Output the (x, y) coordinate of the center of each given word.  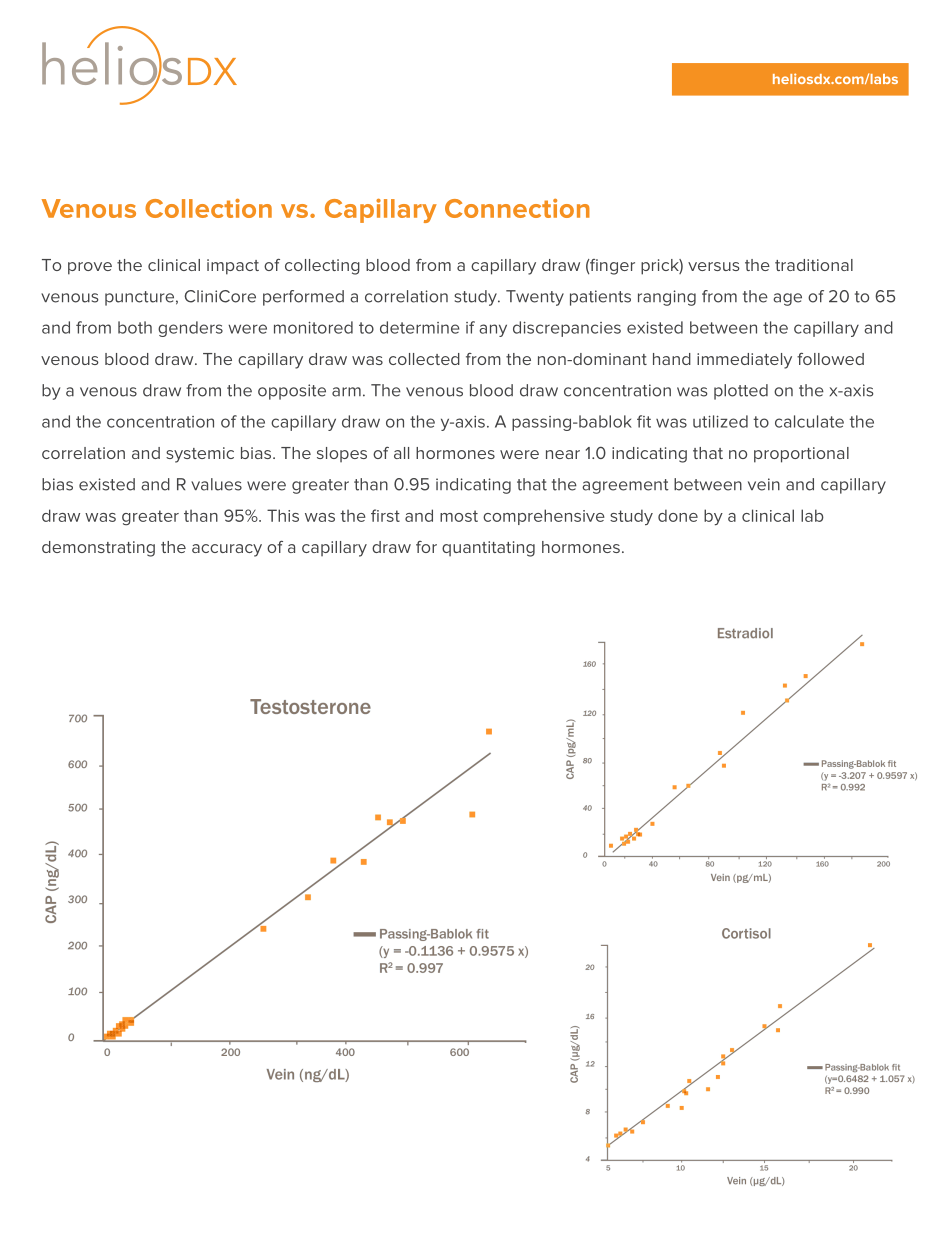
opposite (292, 392)
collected (424, 359)
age (787, 299)
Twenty (535, 298)
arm (346, 392)
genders (190, 329)
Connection (517, 208)
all (401, 453)
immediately (744, 361)
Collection (208, 208)
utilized (720, 421)
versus (714, 266)
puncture (139, 298)
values (216, 484)
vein (764, 484)
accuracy (227, 550)
